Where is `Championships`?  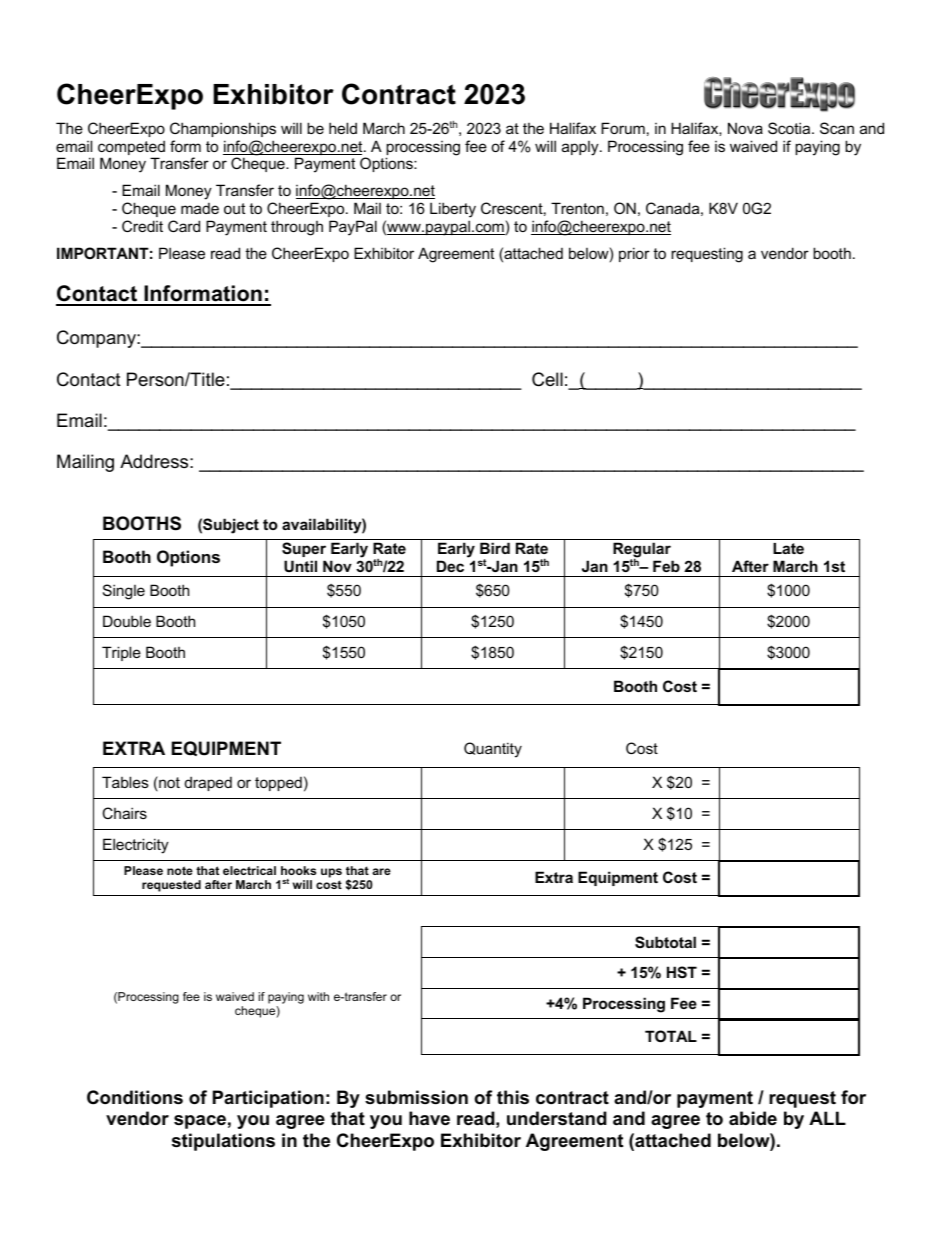 Championships is located at coordinates (223, 129).
